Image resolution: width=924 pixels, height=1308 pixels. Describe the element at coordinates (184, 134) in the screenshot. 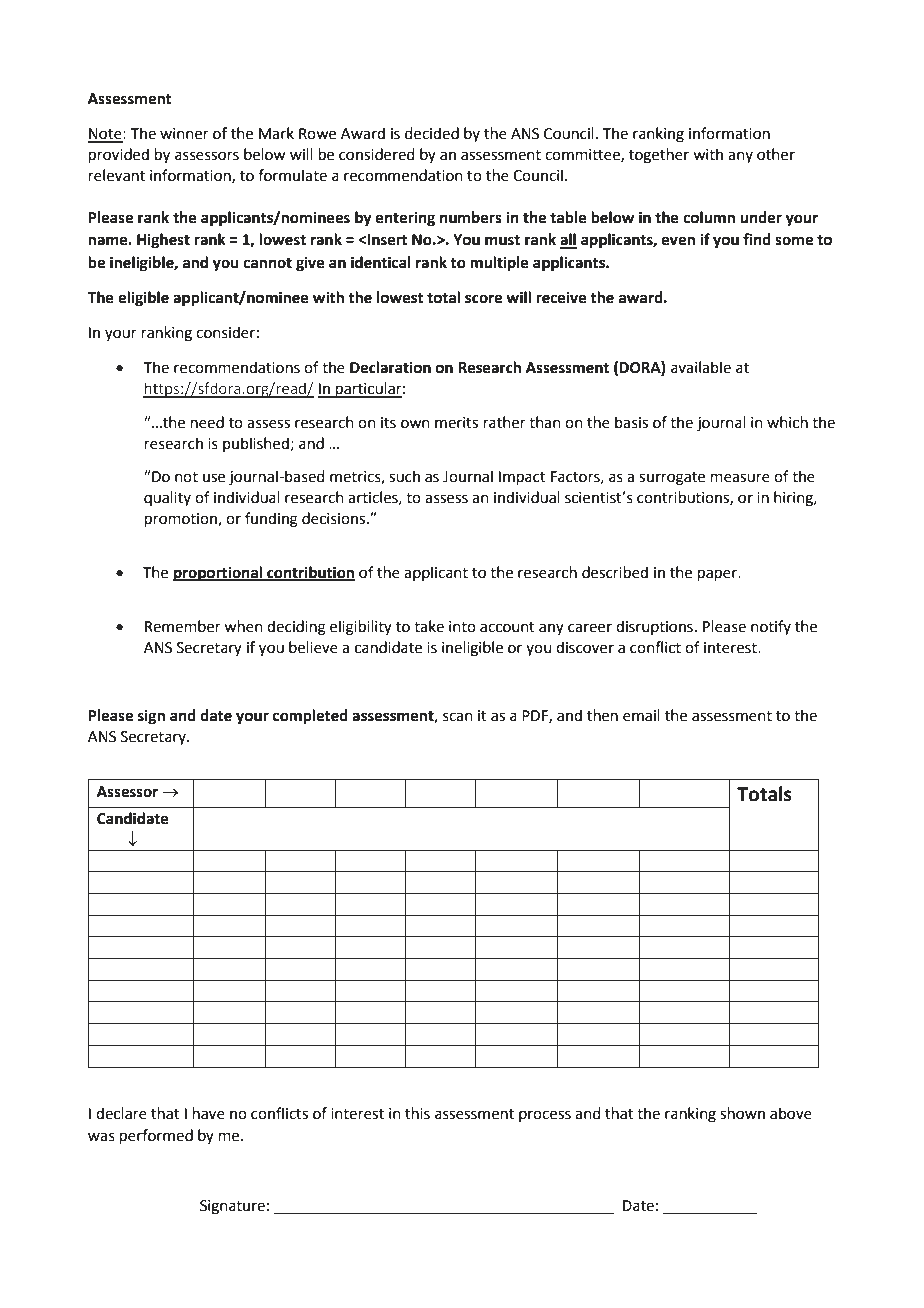

I see `winner` at that location.
